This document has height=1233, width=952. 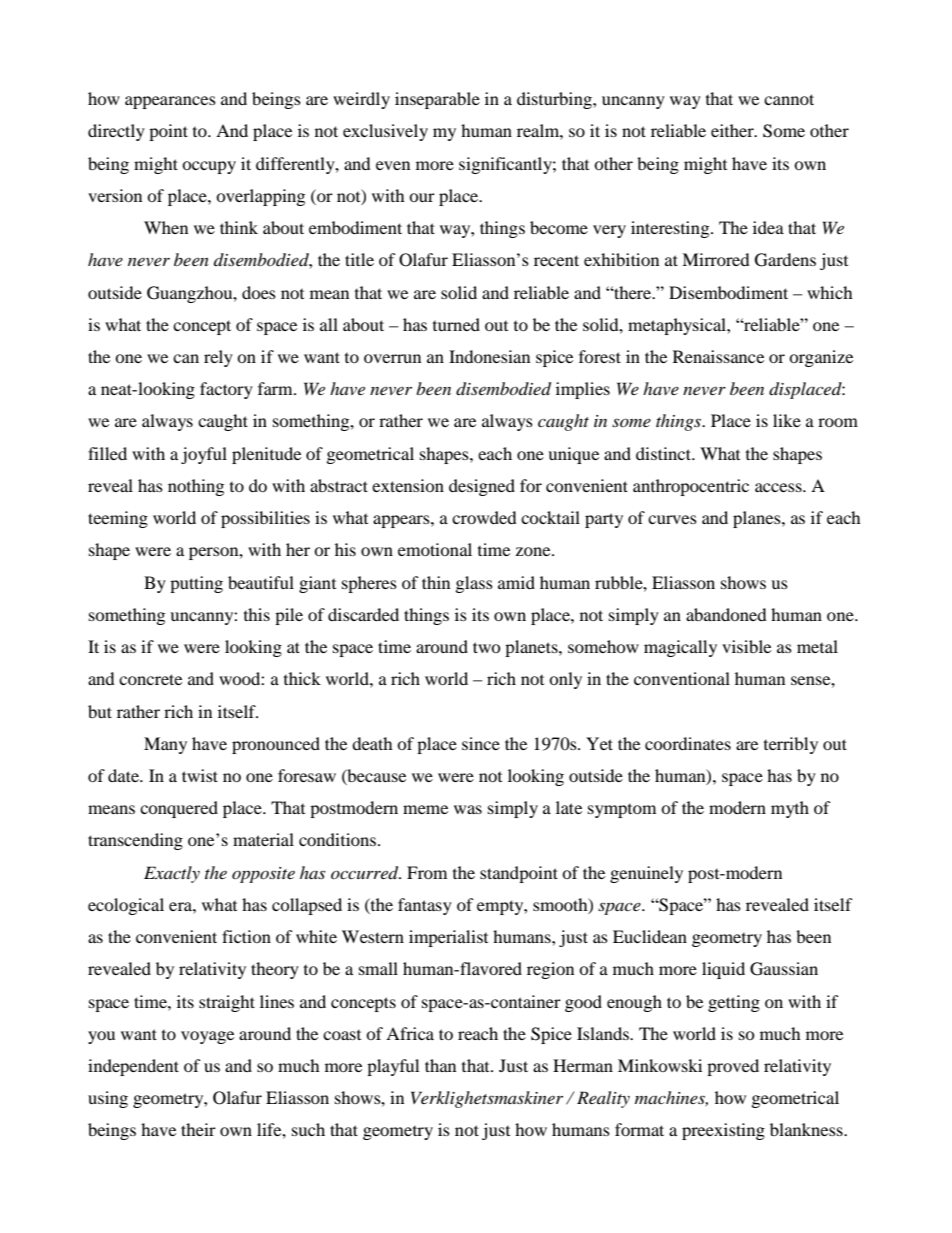 I want to click on since, so click(x=481, y=743).
